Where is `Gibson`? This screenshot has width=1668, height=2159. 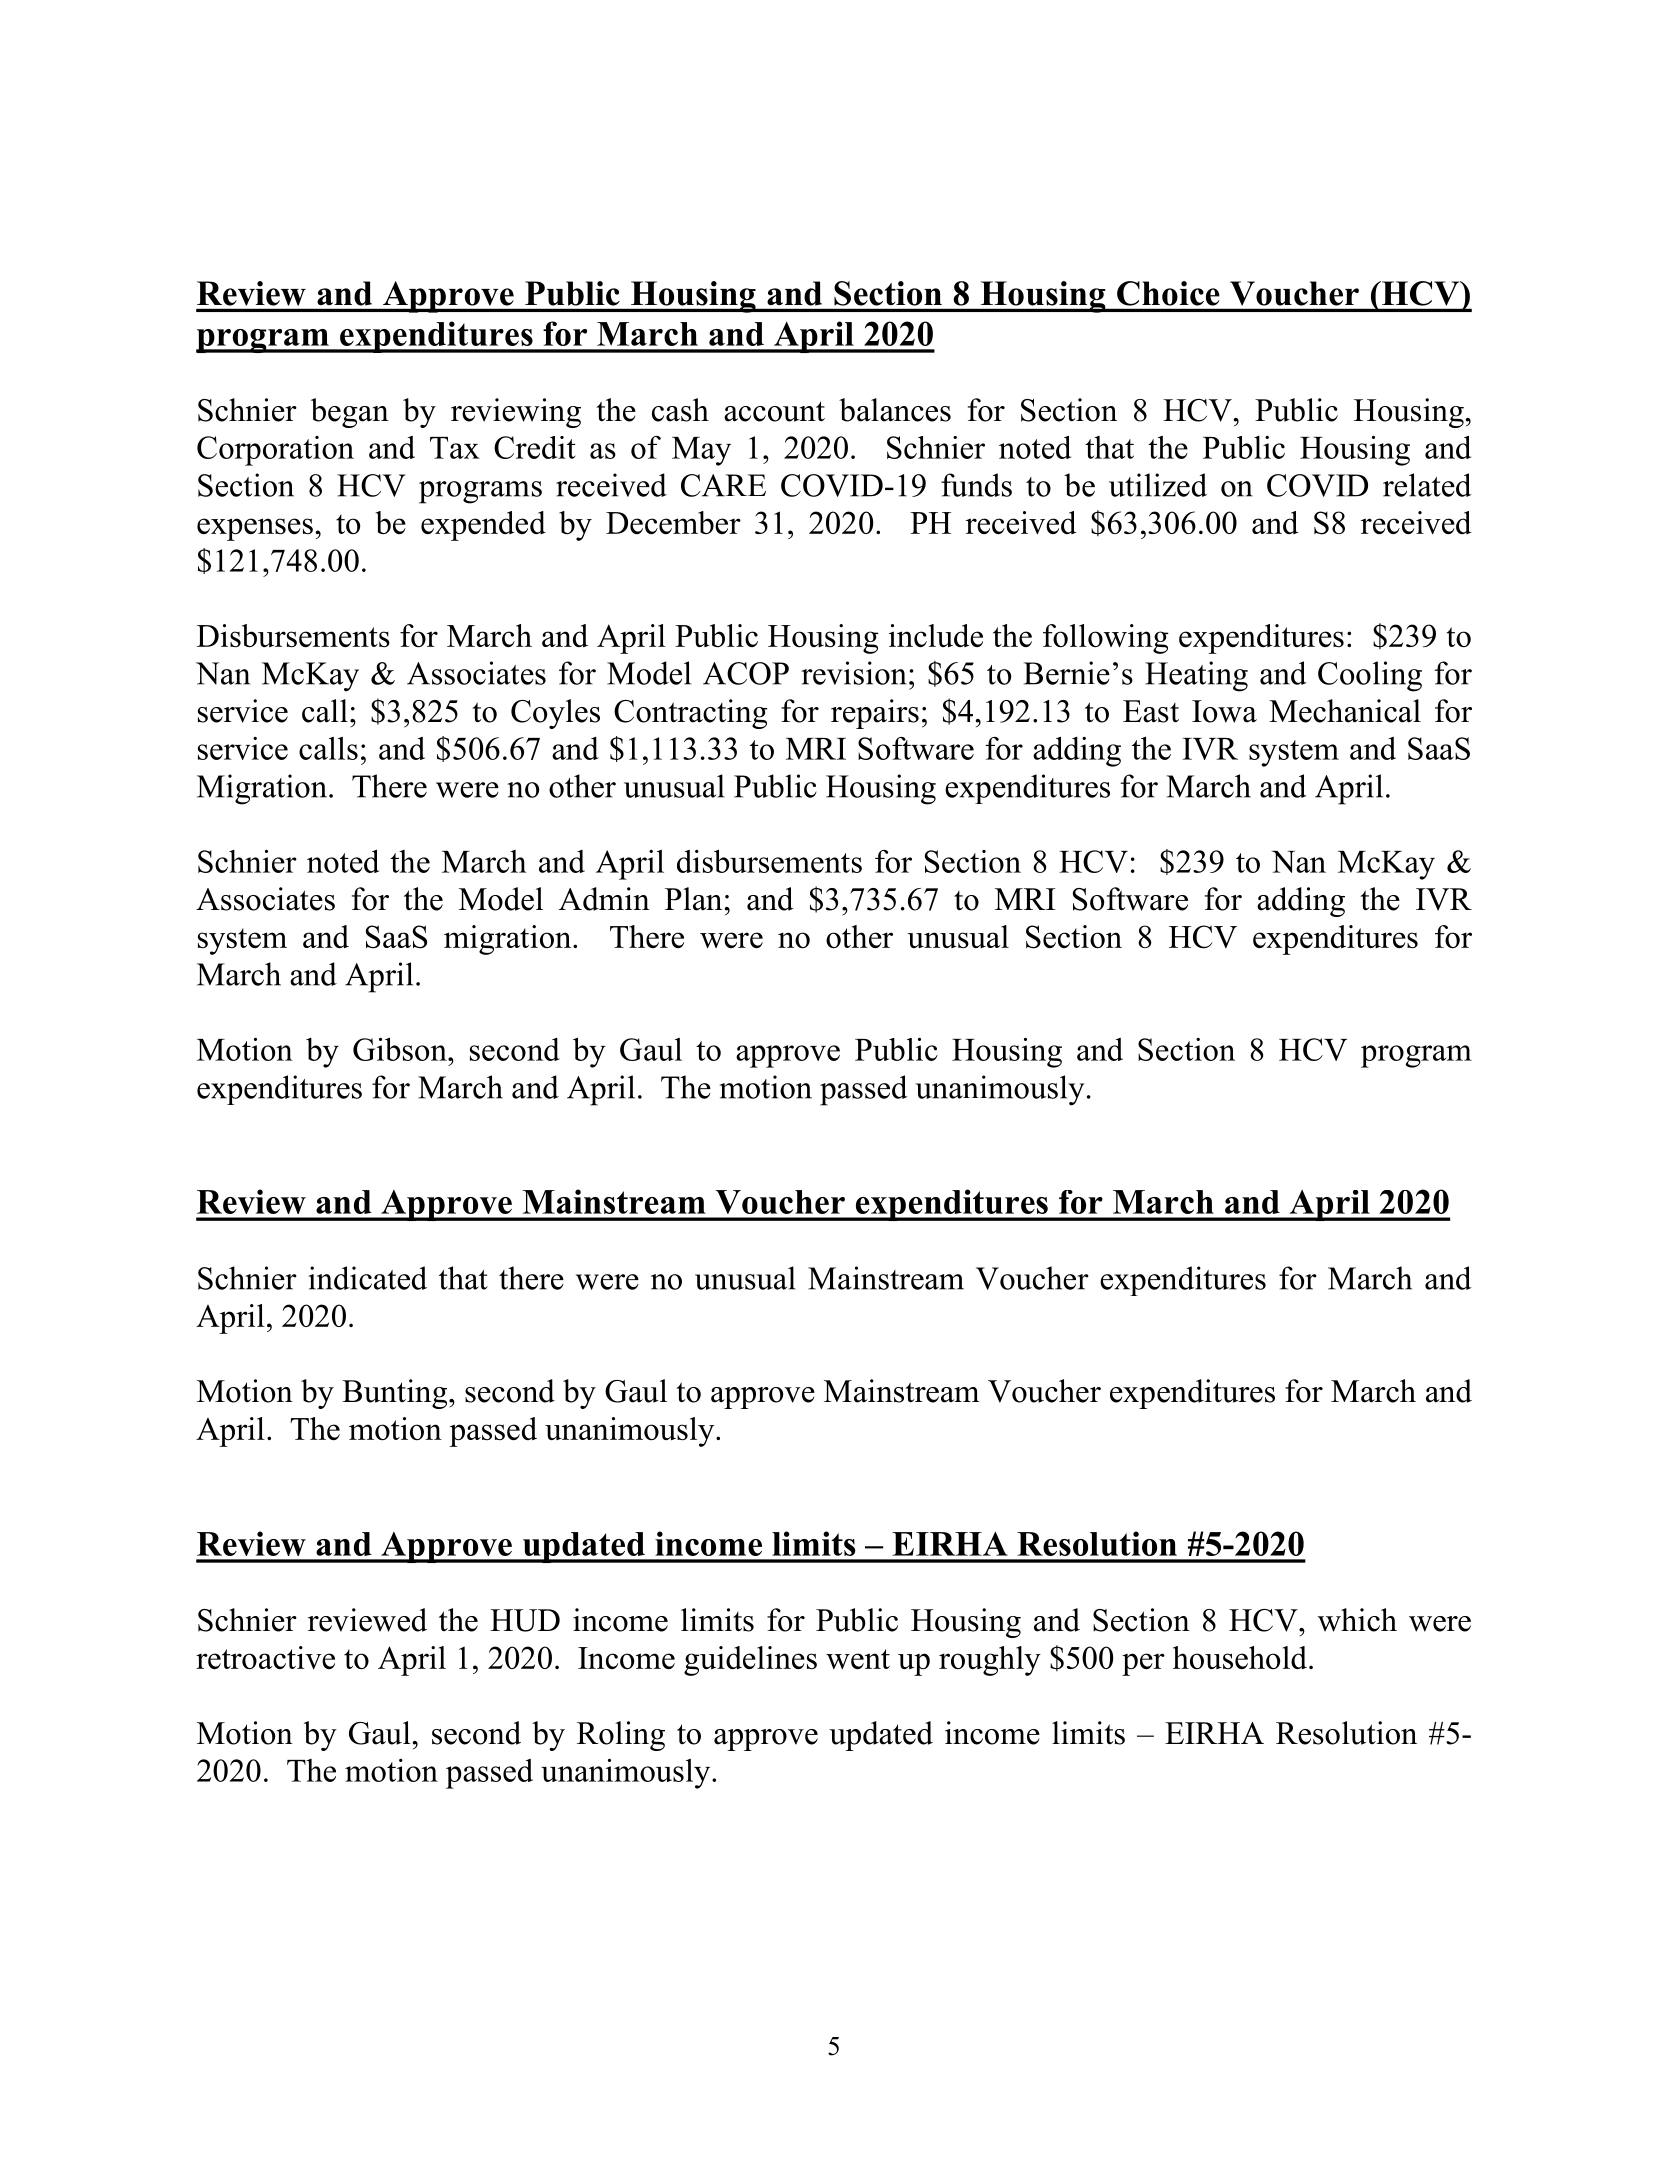 Gibson is located at coordinates (401, 1049).
